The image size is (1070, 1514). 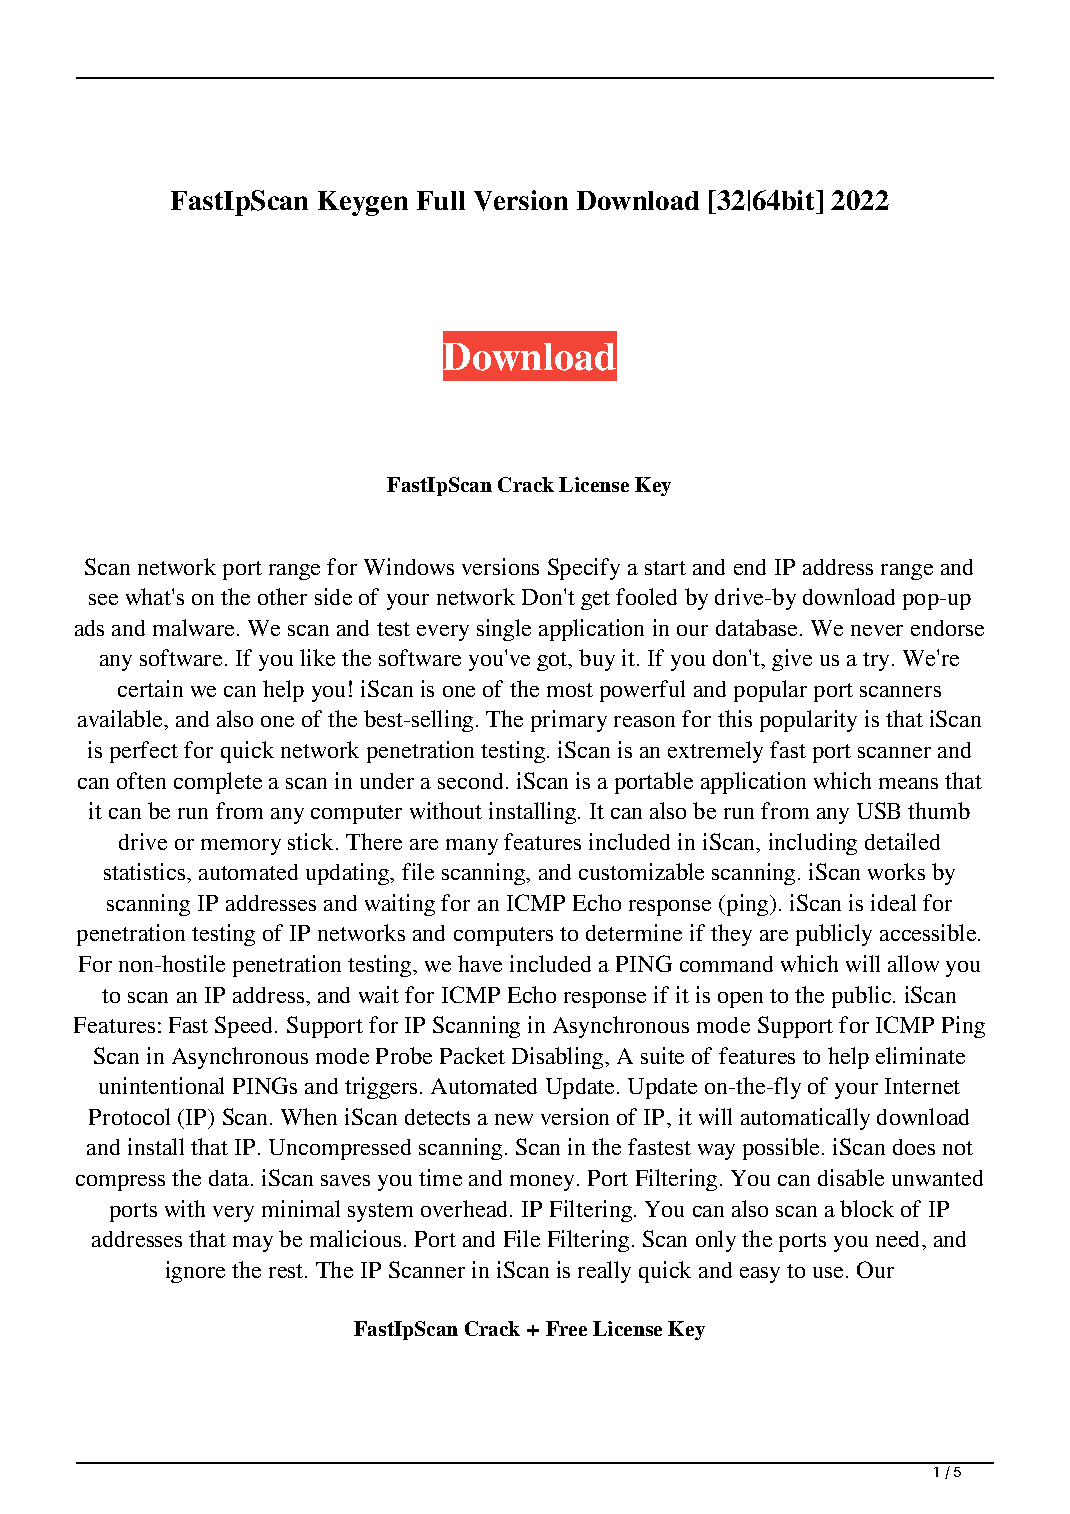 I want to click on second, so click(x=470, y=781).
